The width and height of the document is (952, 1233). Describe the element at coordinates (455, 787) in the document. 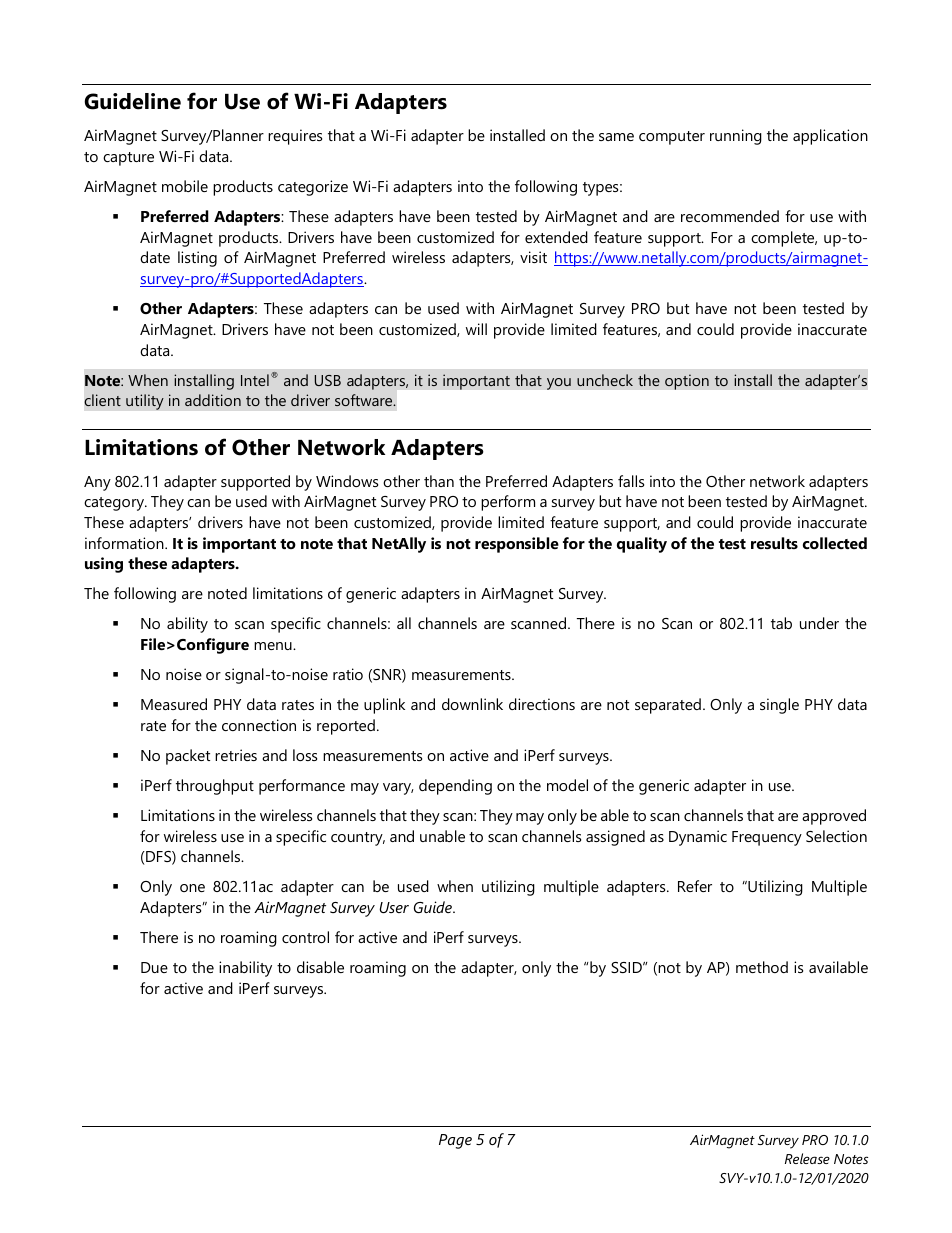

I see `depending` at that location.
